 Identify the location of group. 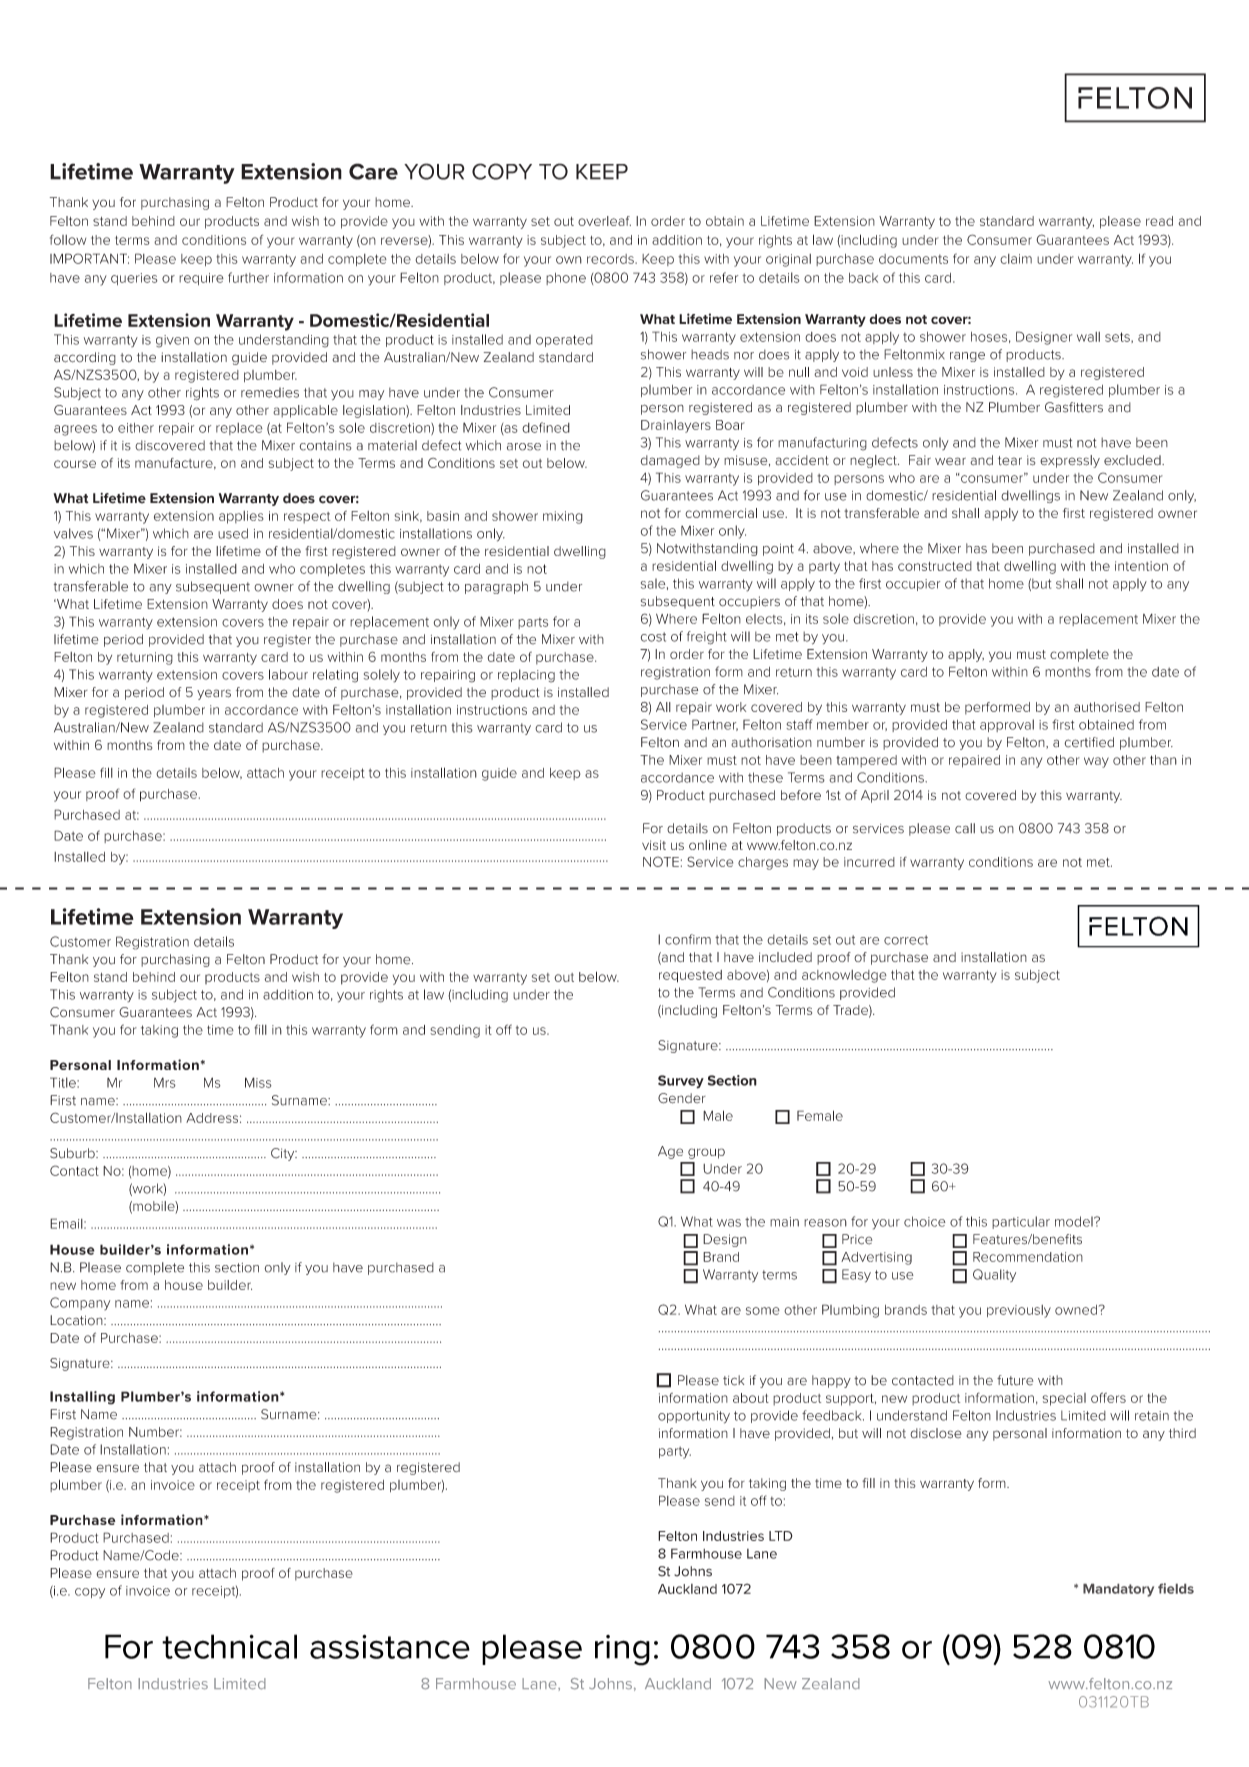
(706, 1153).
